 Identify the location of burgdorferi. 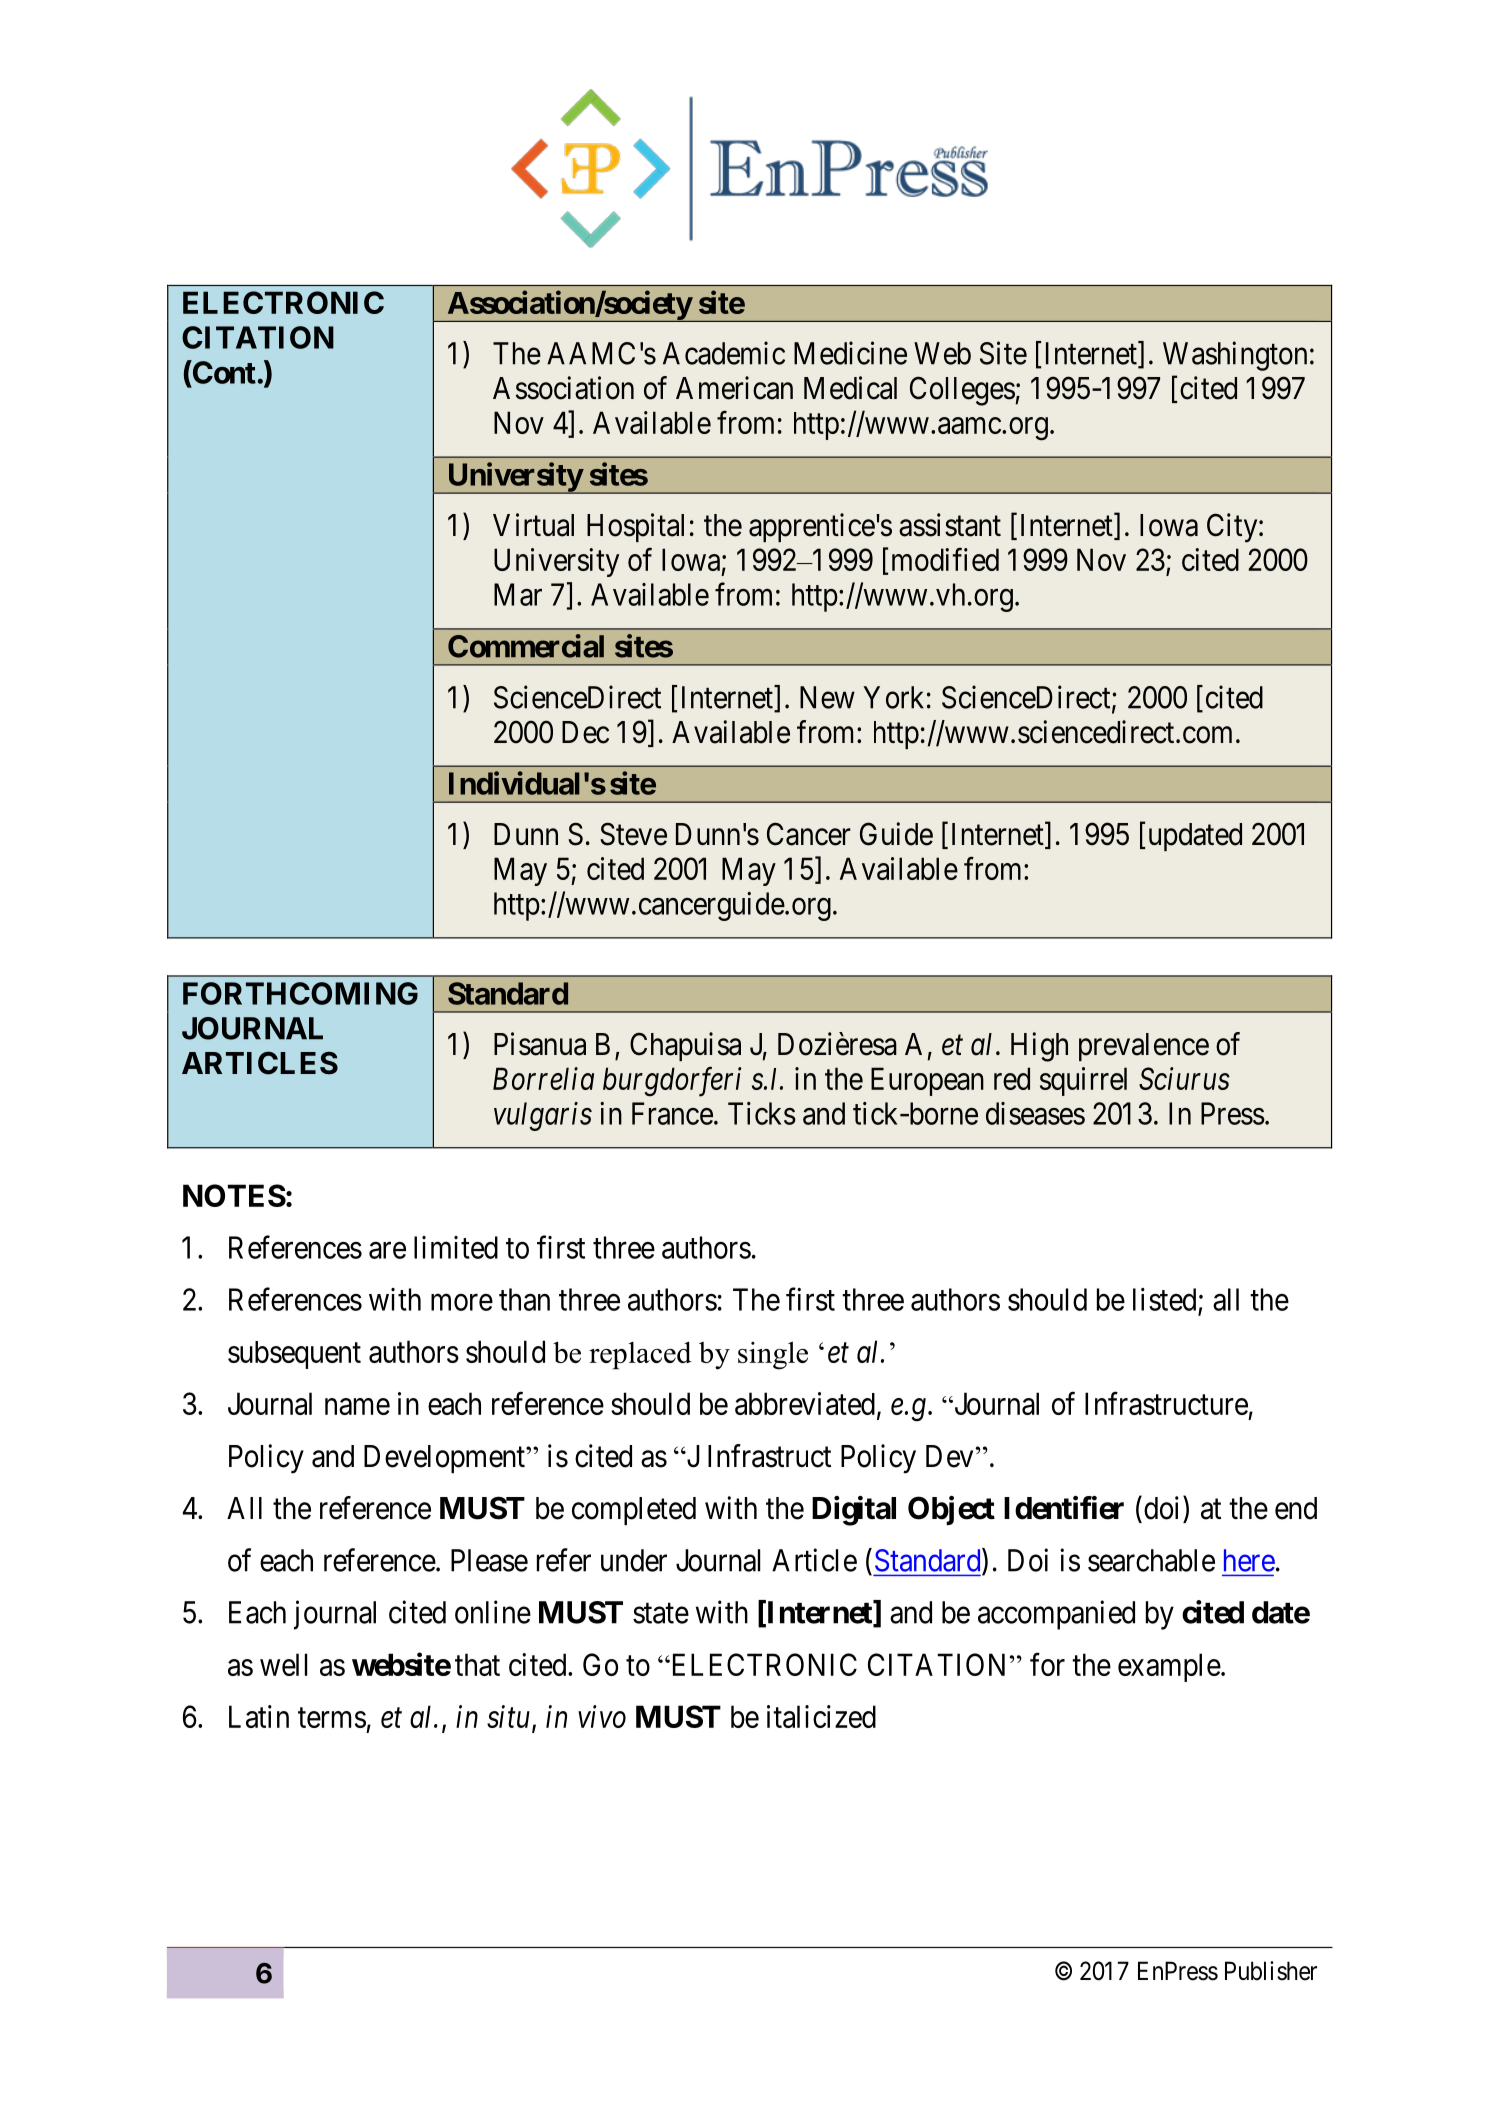
(672, 1082).
